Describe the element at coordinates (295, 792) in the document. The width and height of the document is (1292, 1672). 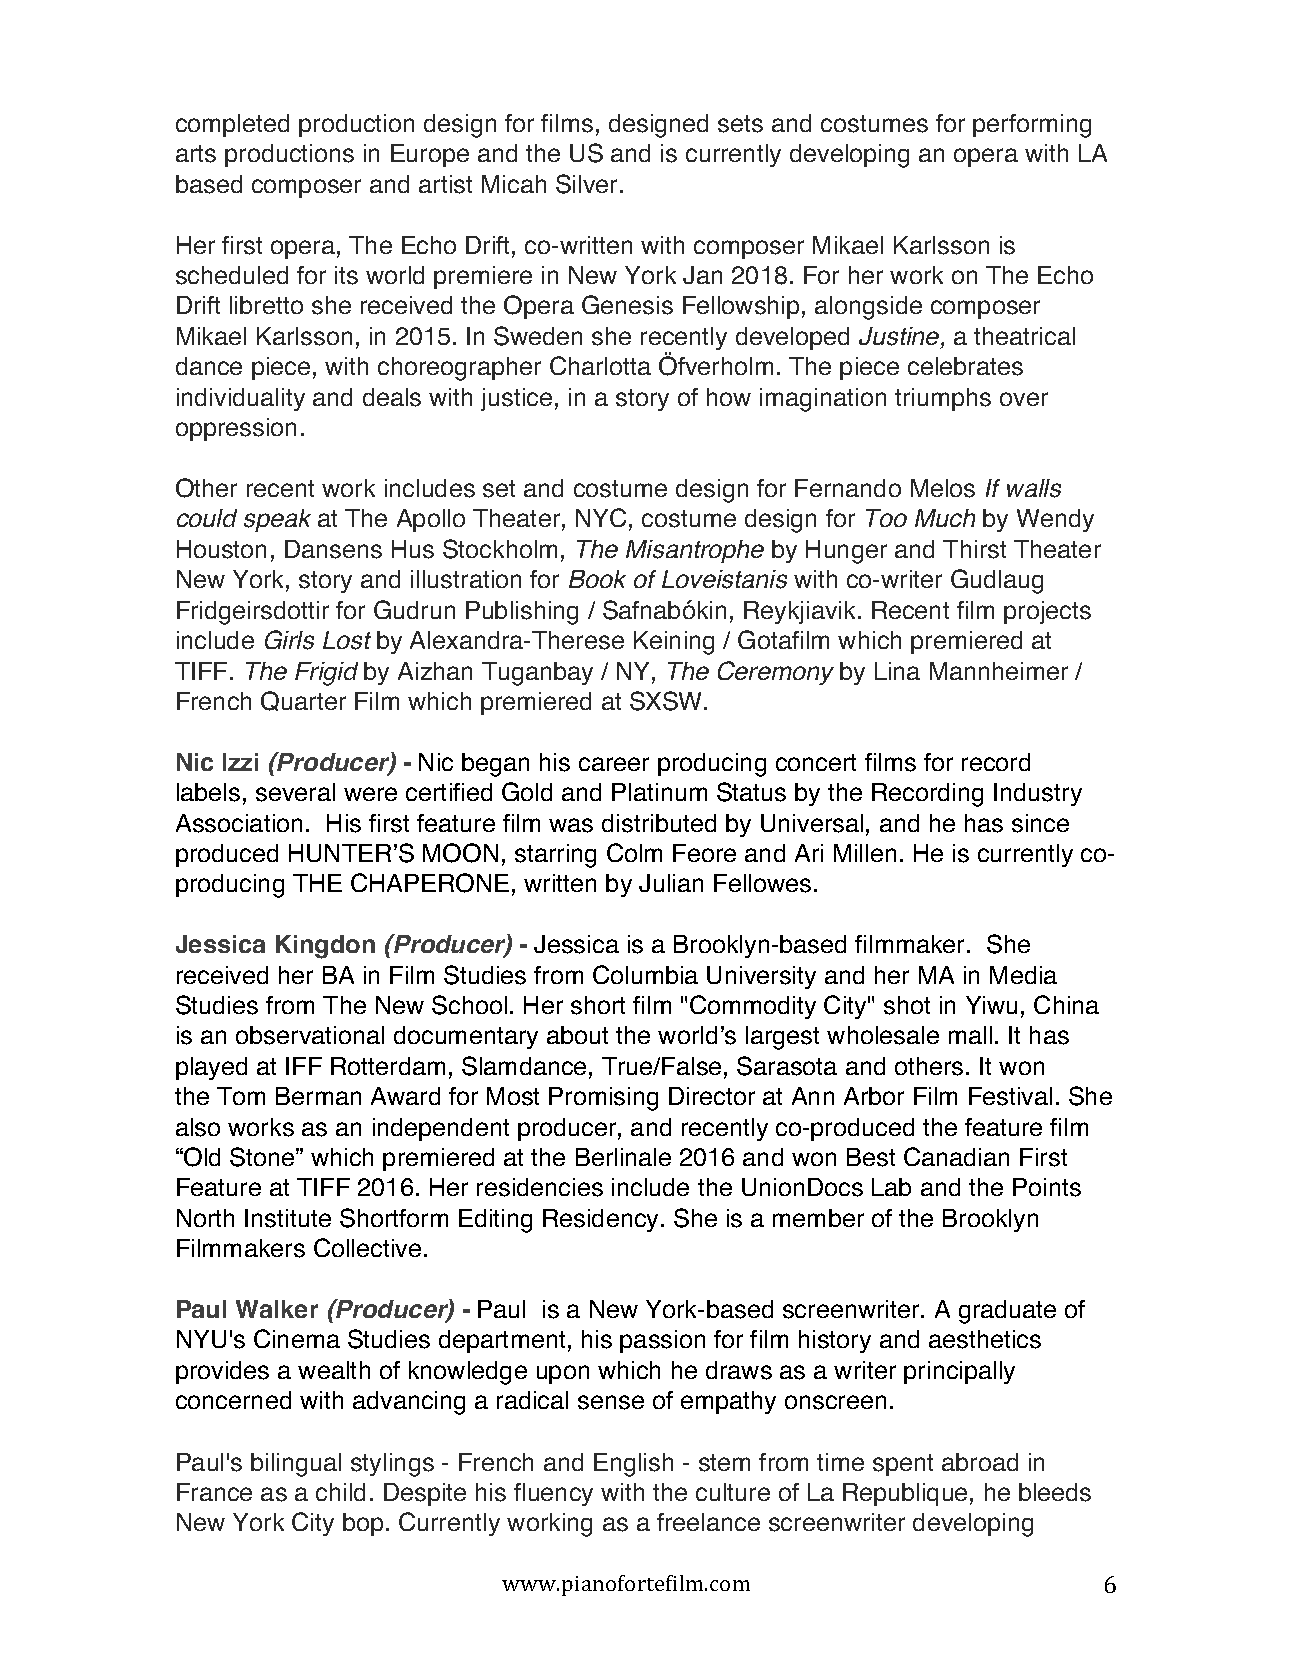
I see `several` at that location.
